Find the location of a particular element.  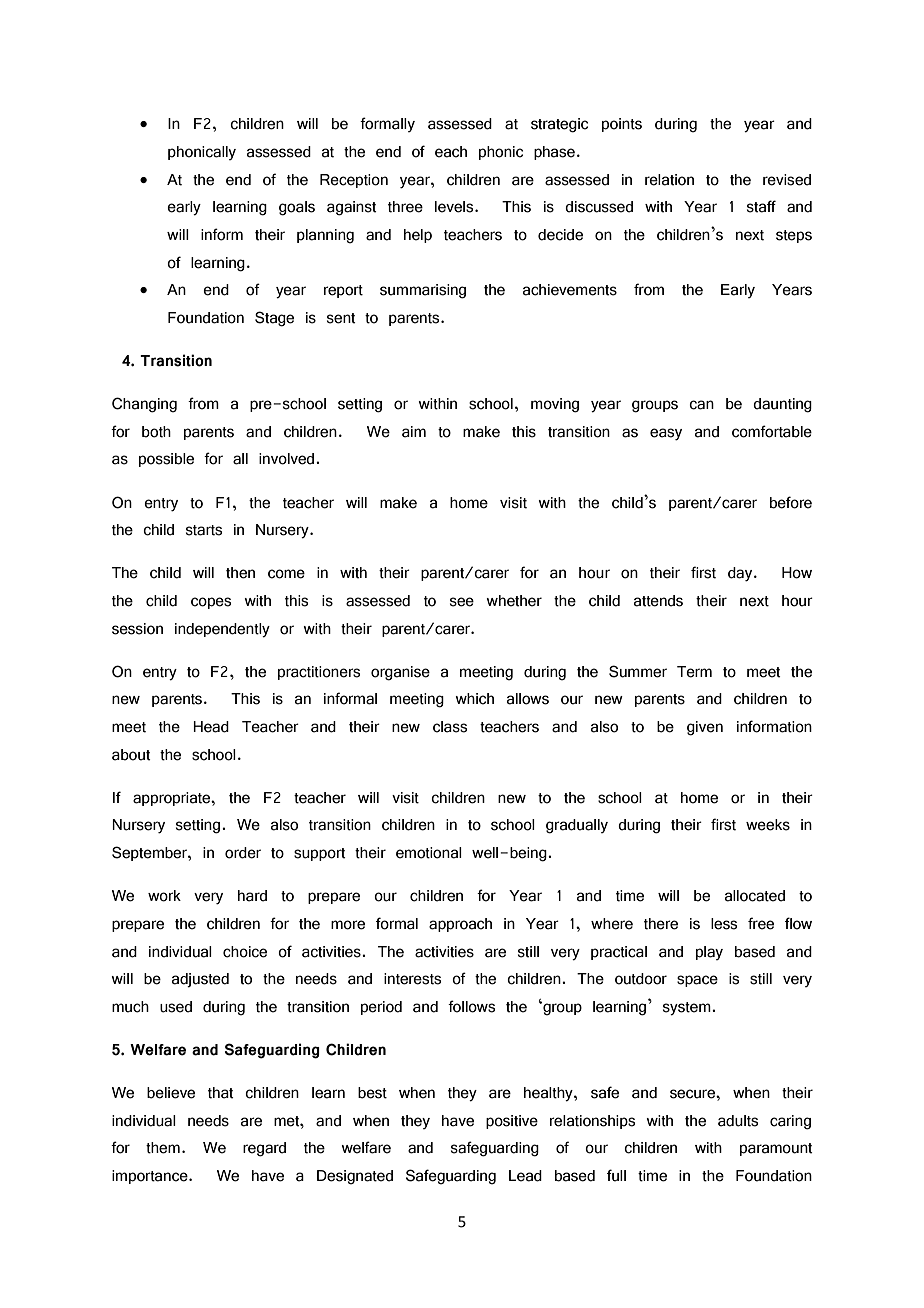

approach is located at coordinates (460, 925).
